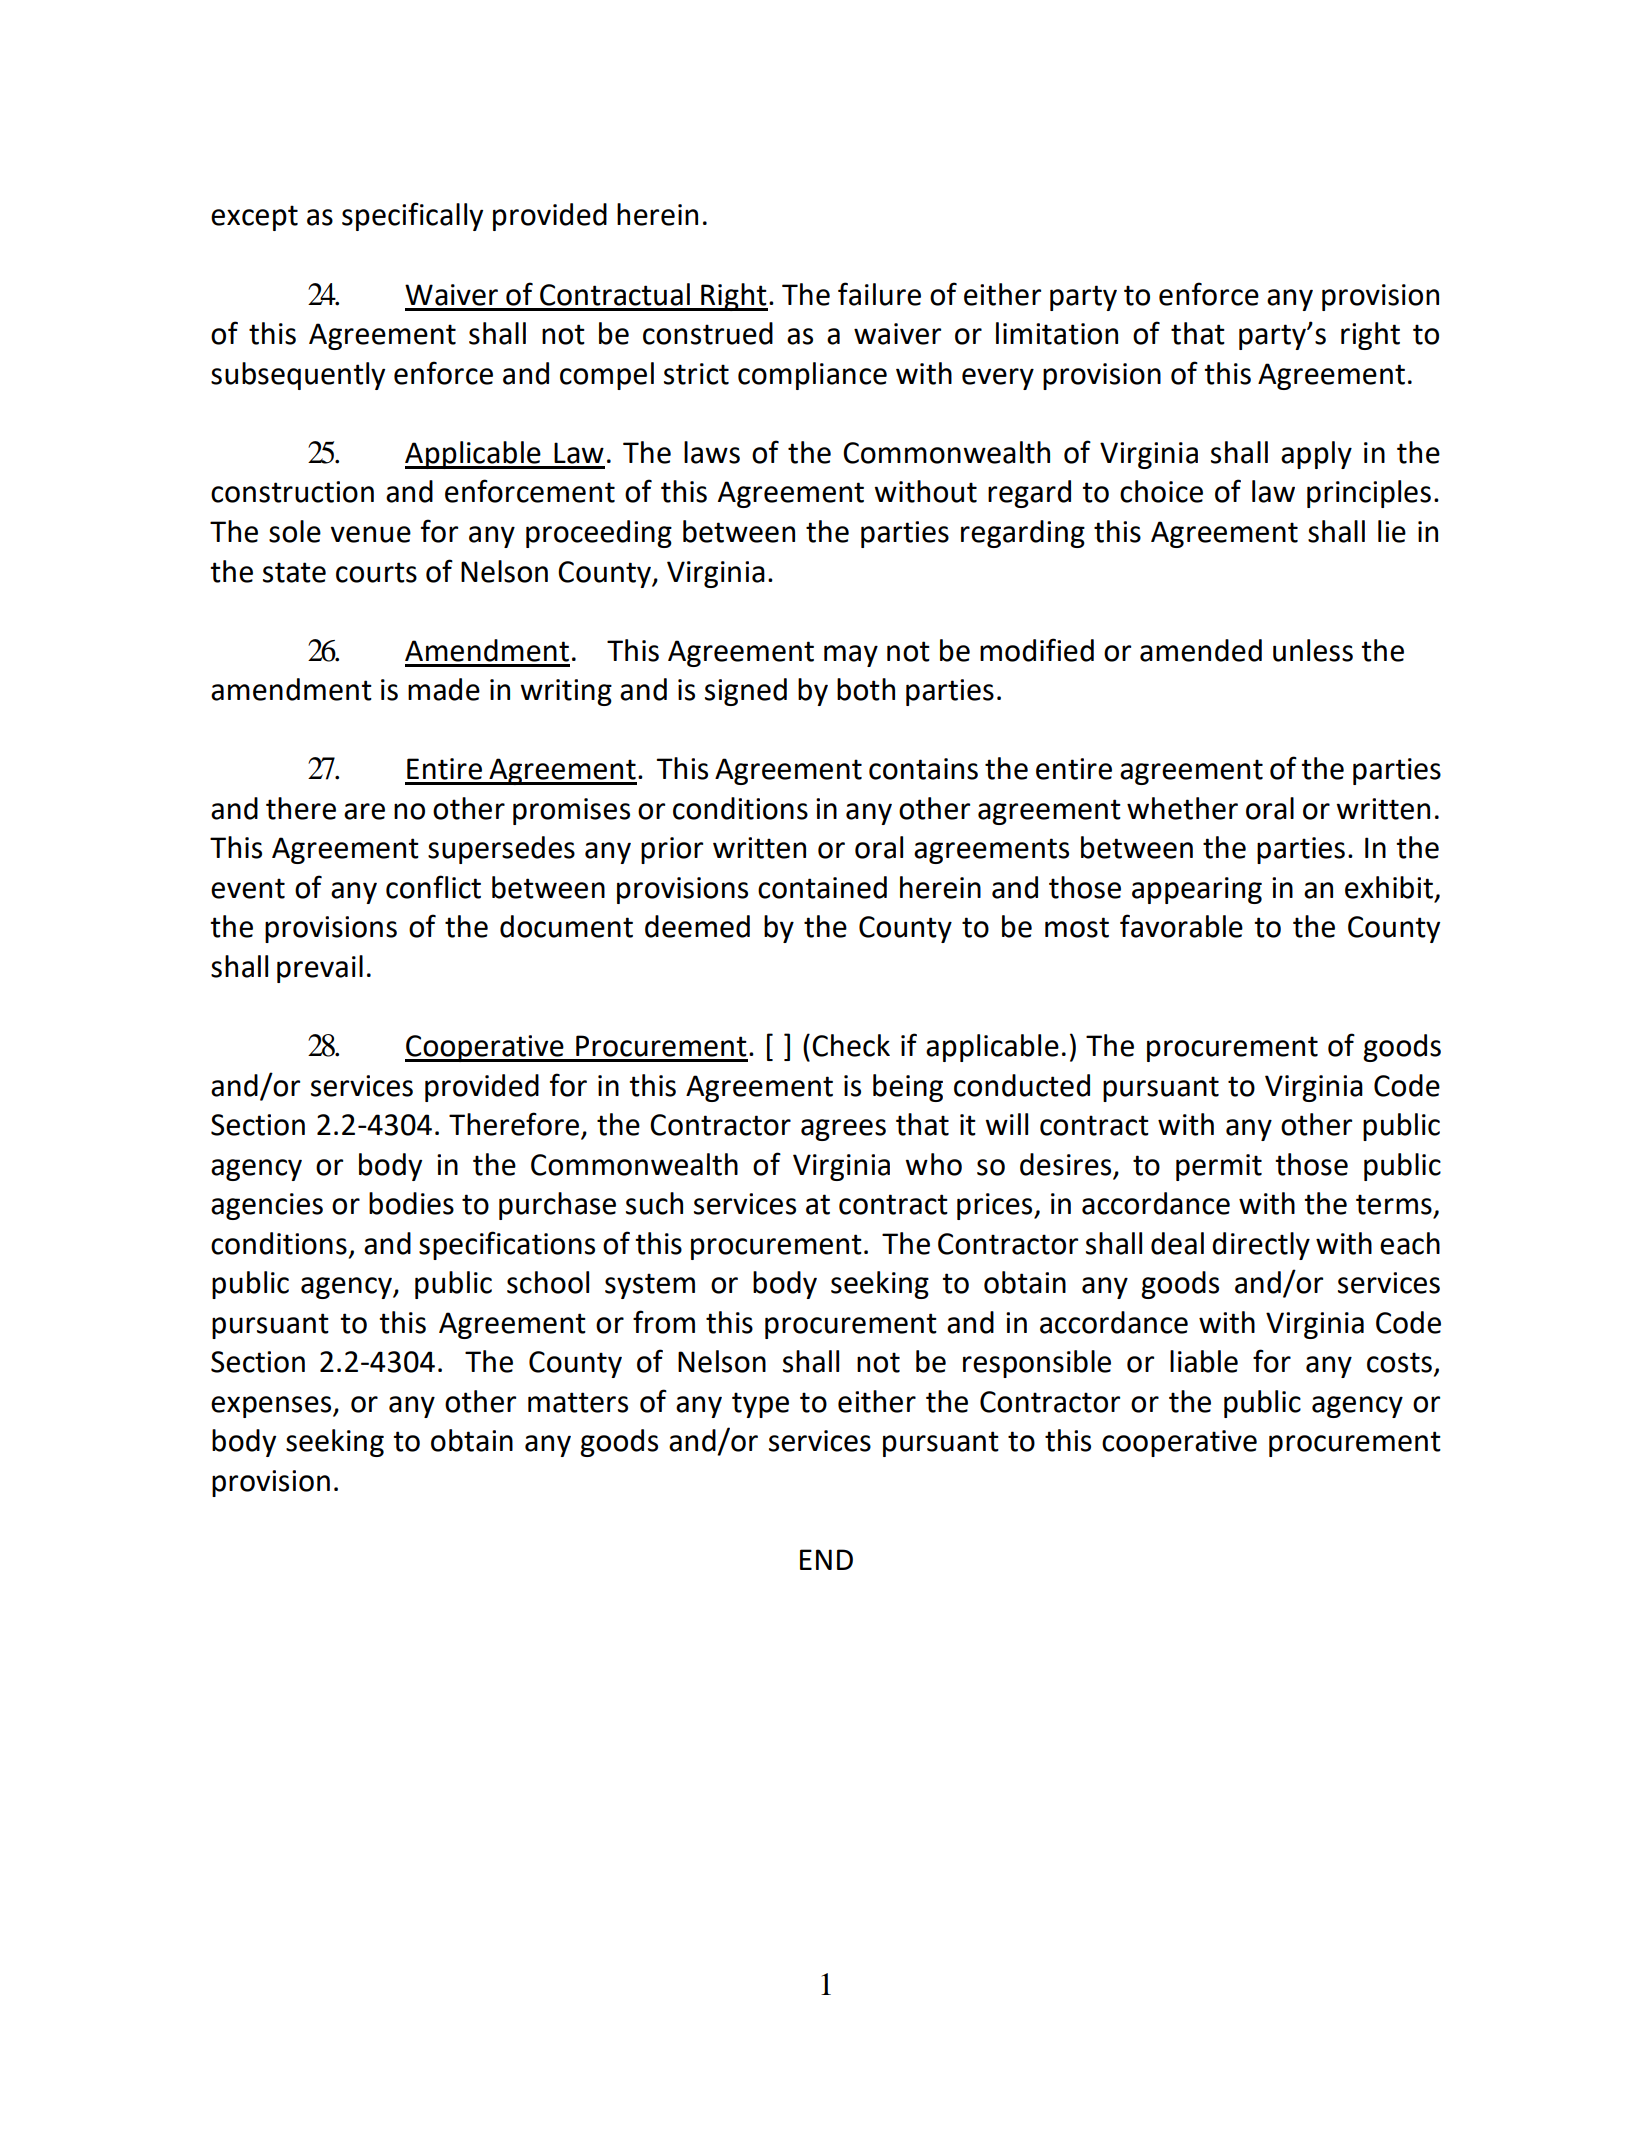  What do you see at coordinates (272, 1407) in the document?
I see `expenses` at bounding box center [272, 1407].
